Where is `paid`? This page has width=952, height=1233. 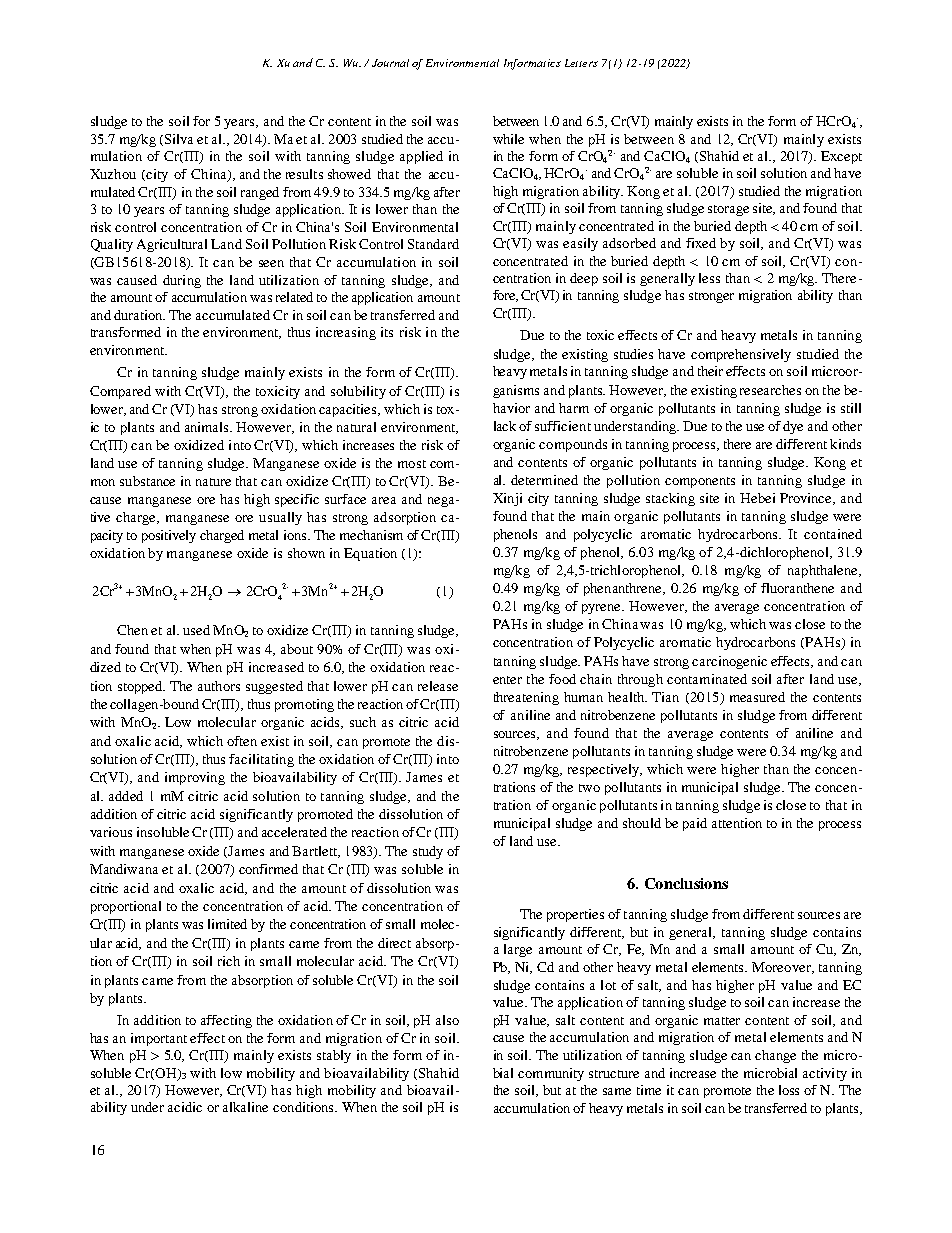 paid is located at coordinates (695, 824).
